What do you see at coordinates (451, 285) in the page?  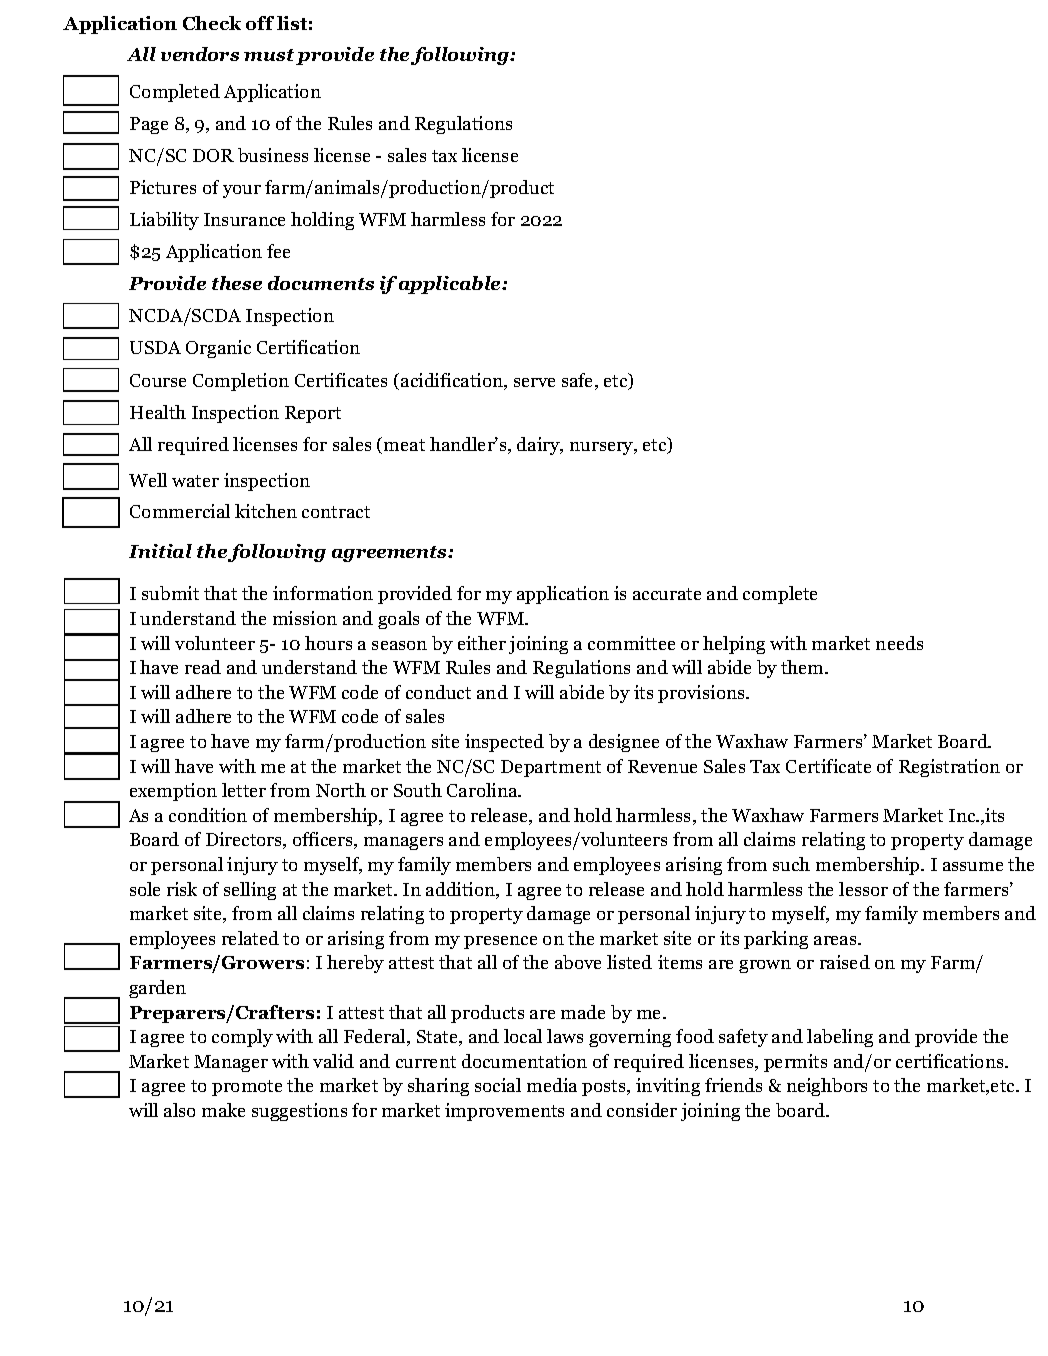 I see `applicable` at bounding box center [451, 285].
